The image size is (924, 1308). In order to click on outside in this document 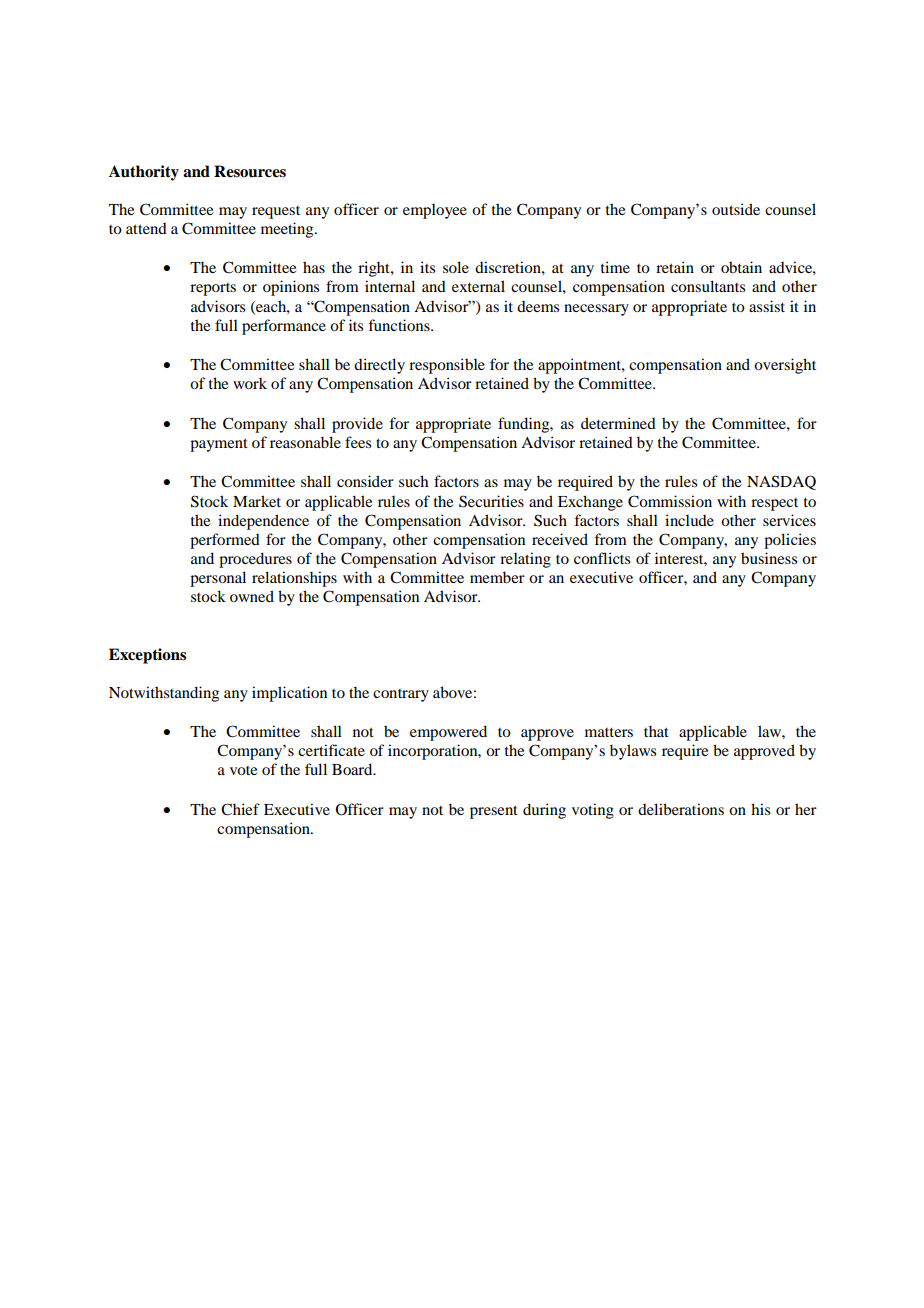, I will do `click(736, 209)`.
